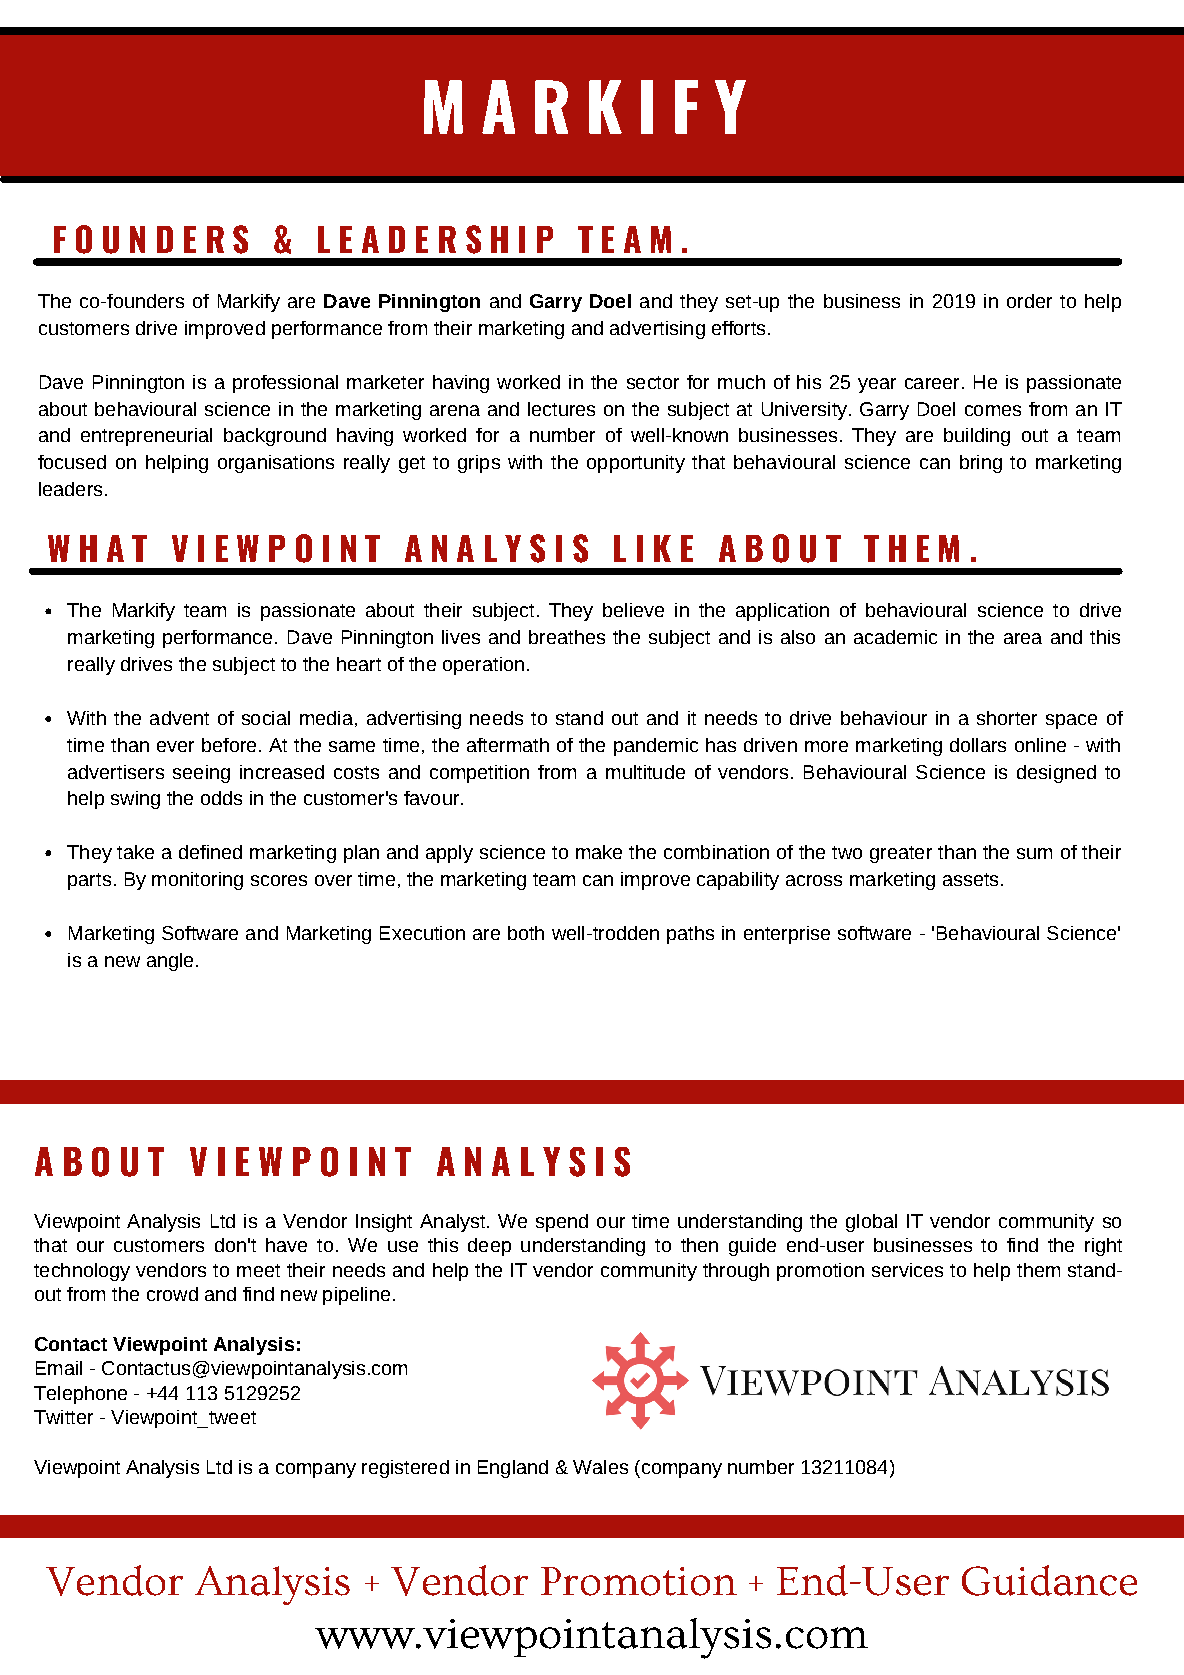 This image has width=1184, height=1675. Describe the element at coordinates (653, 382) in the image. I see `sector` at that location.
